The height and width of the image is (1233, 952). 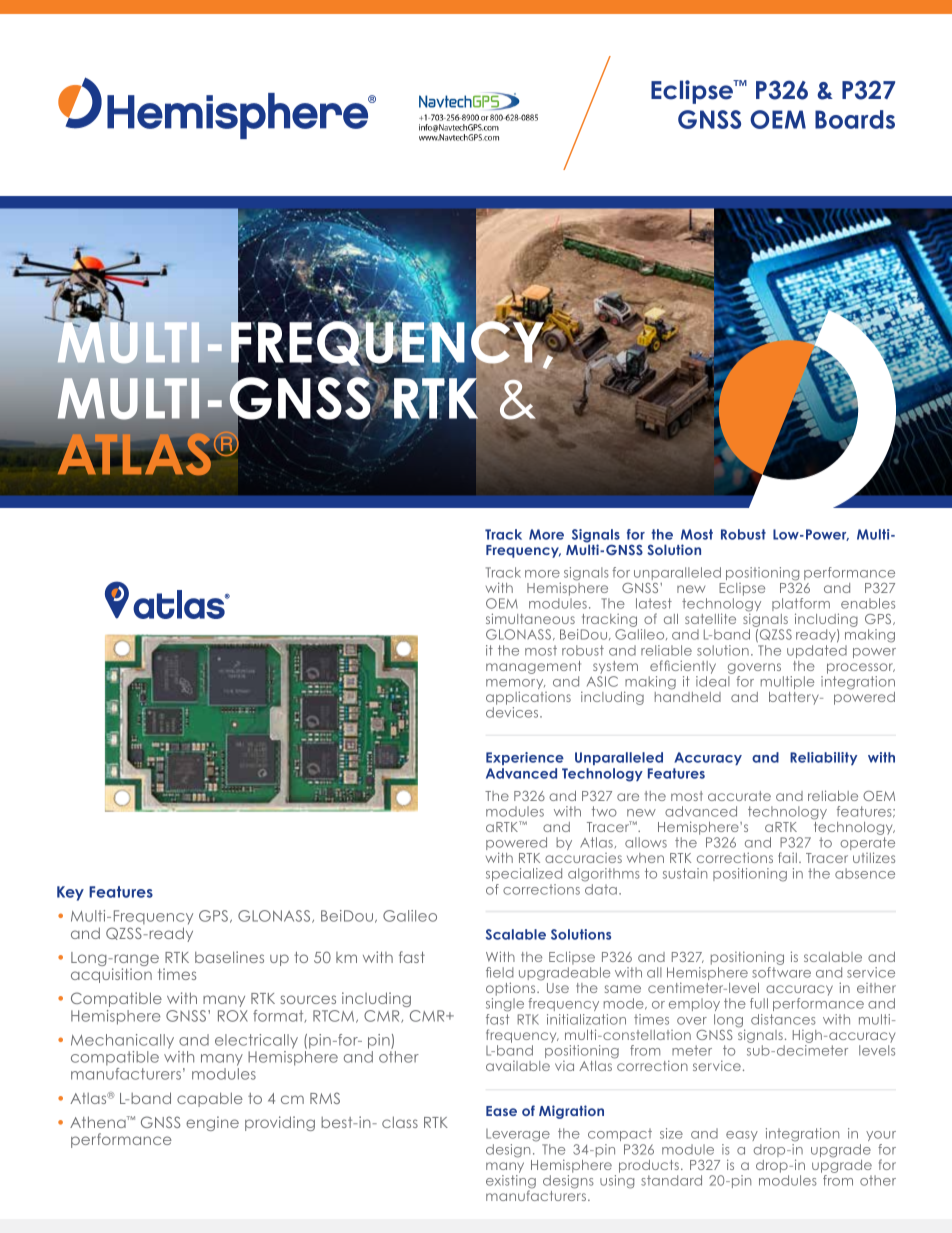 What do you see at coordinates (801, 606) in the image?
I see `platform` at bounding box center [801, 606].
